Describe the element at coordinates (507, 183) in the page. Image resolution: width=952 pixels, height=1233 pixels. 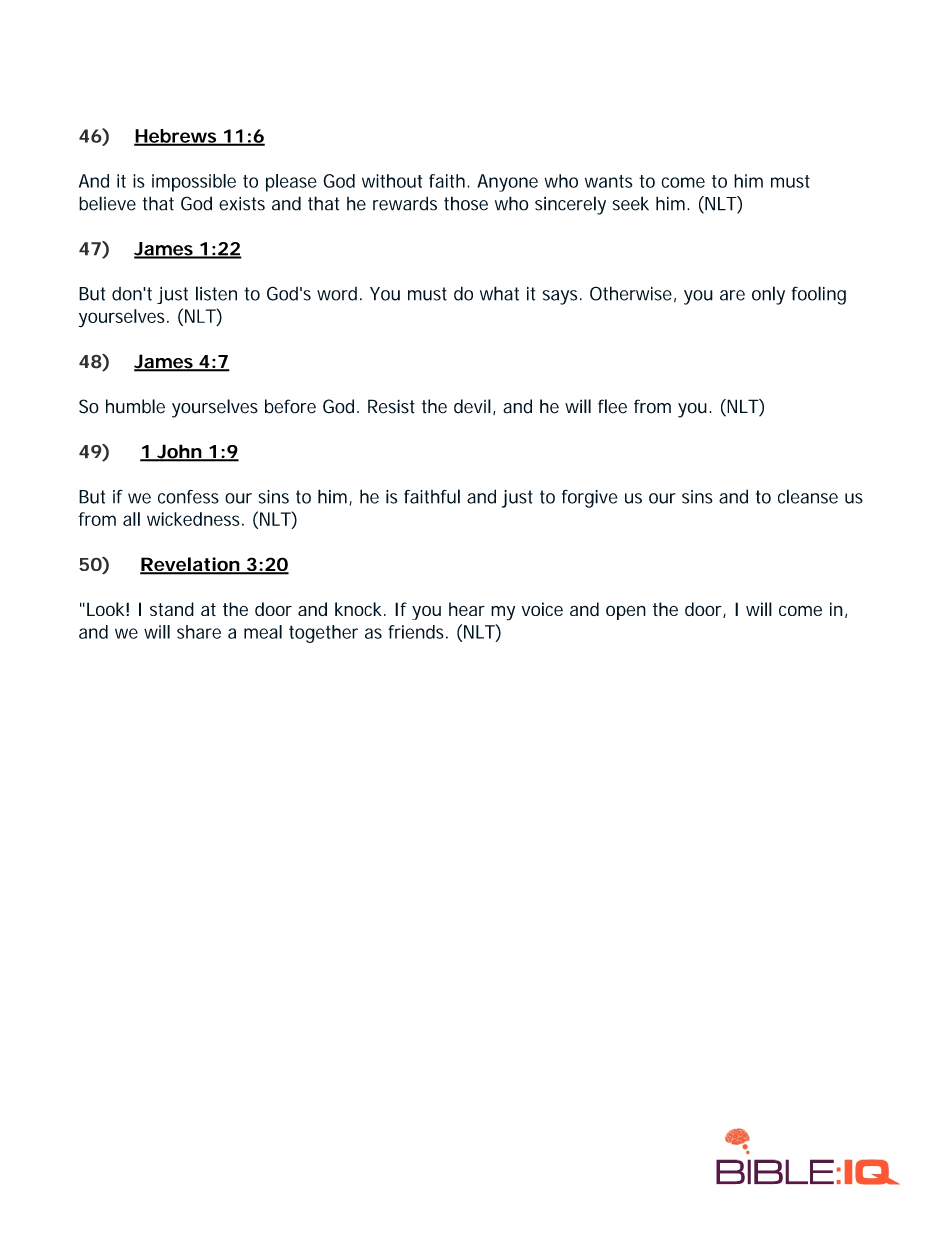
I see `Anyone` at that location.
